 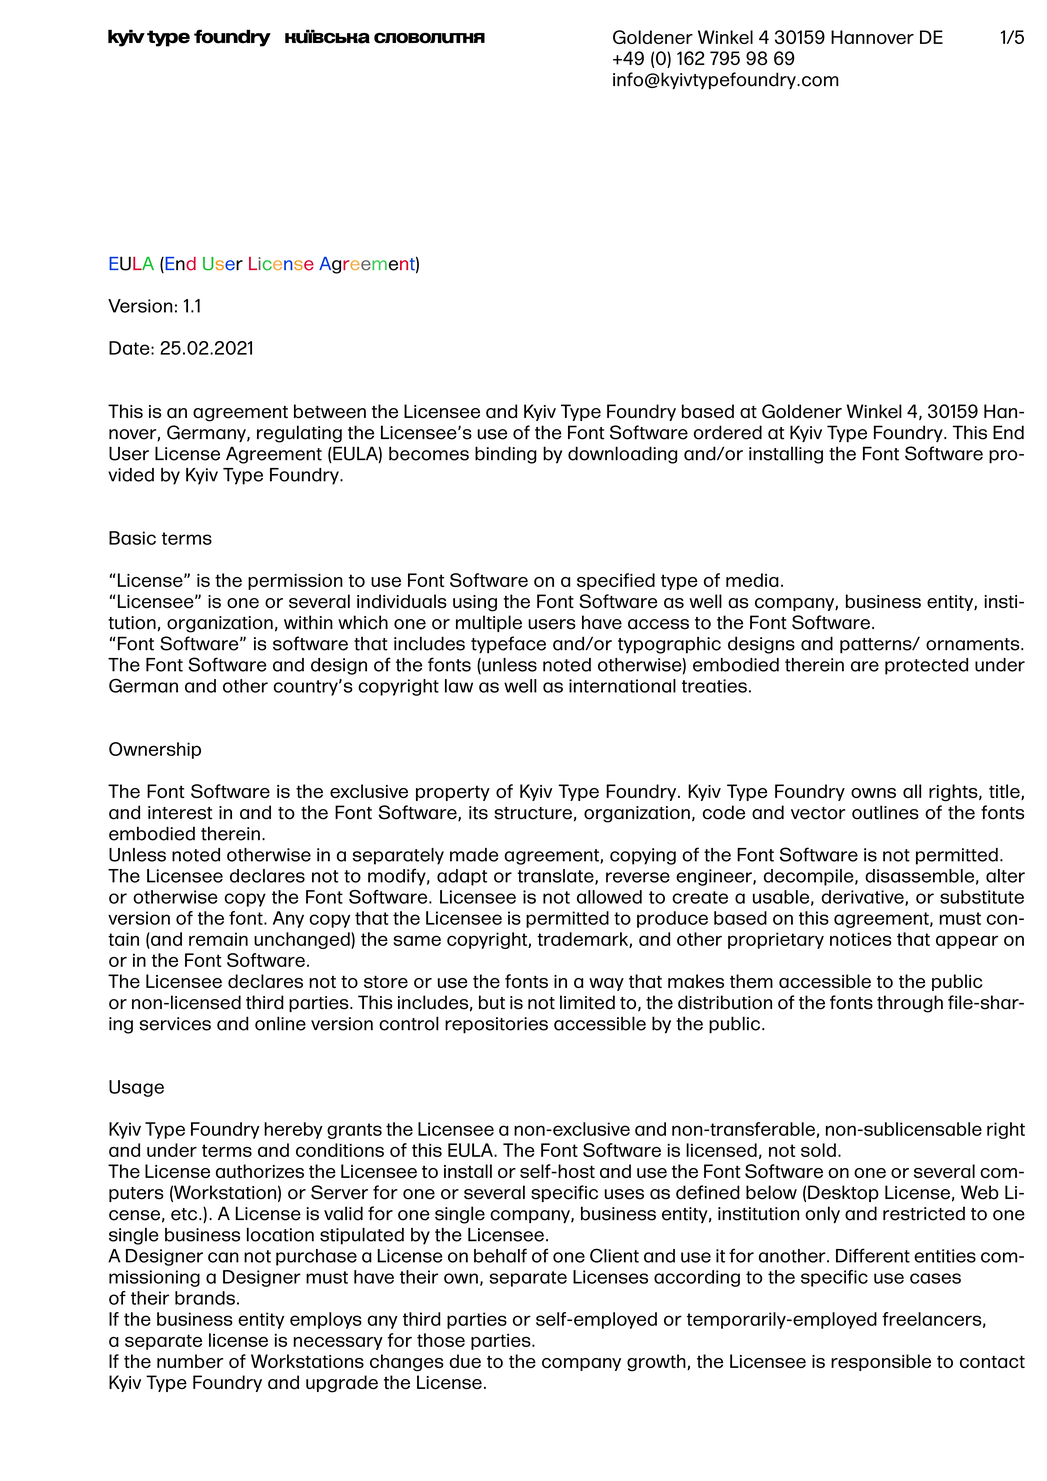 What do you see at coordinates (657, 1363) in the document?
I see `growth` at bounding box center [657, 1363].
